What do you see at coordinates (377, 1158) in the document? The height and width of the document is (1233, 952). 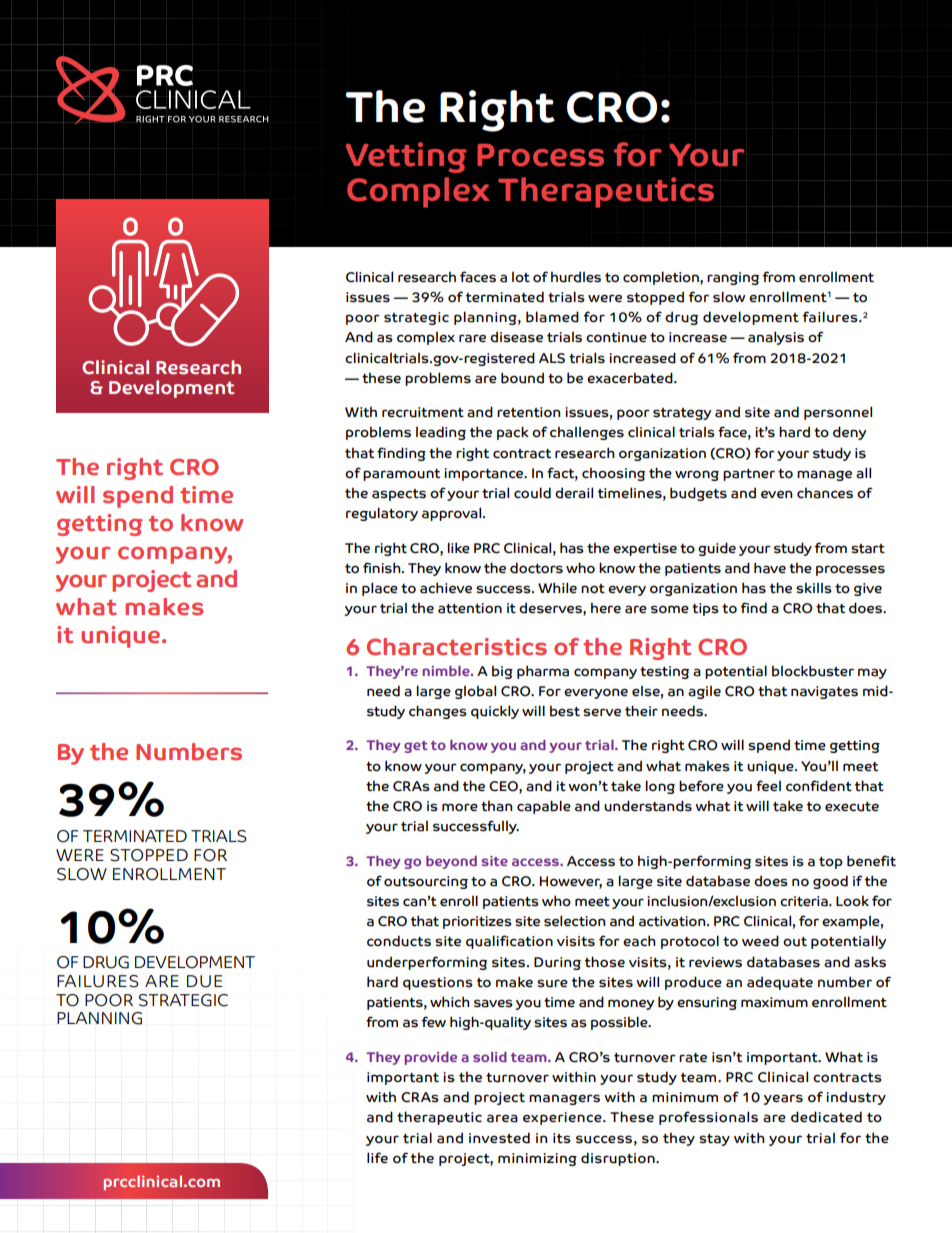 I see `life` at bounding box center [377, 1158].
